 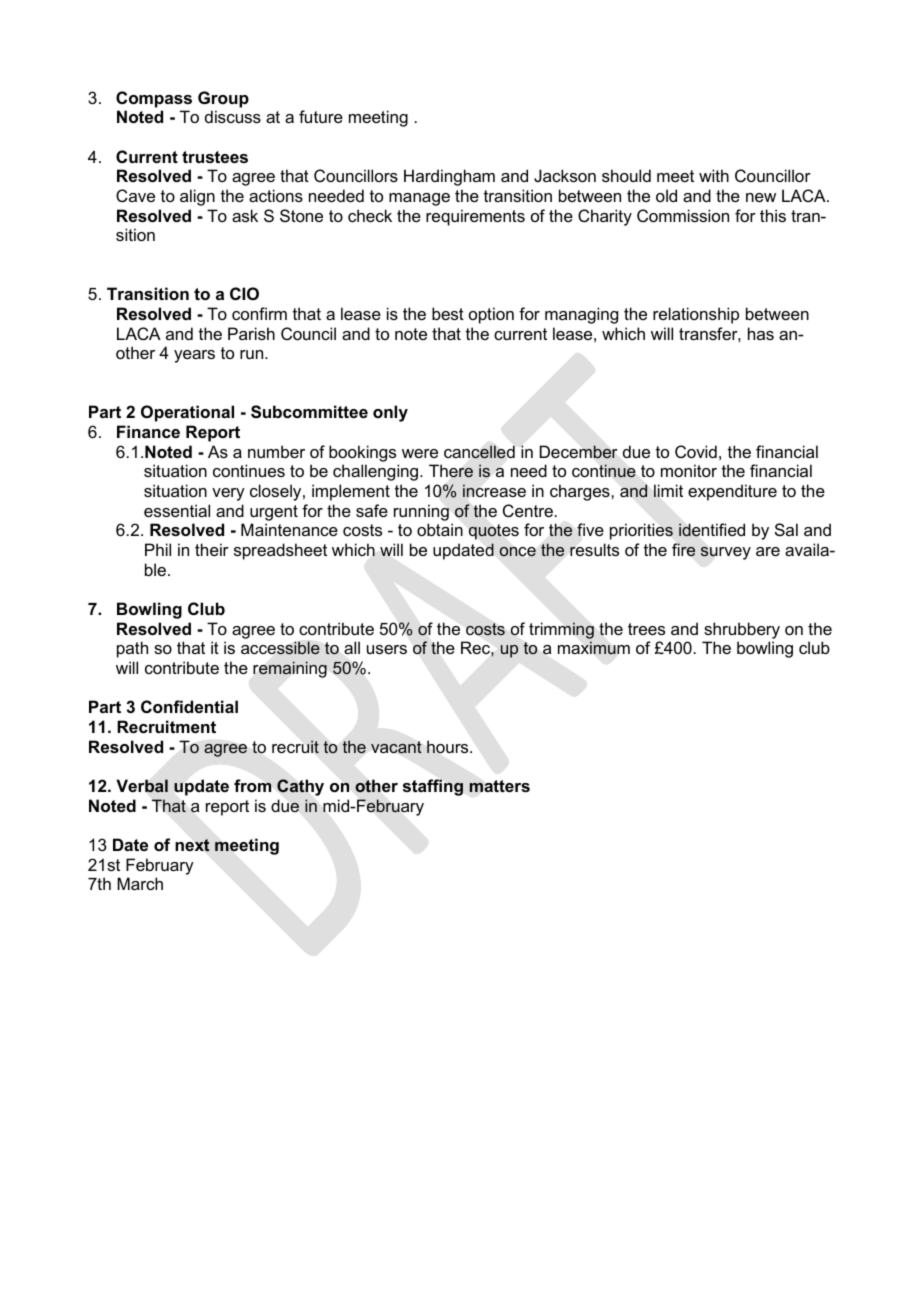 What do you see at coordinates (494, 490) in the page?
I see `increase` at bounding box center [494, 490].
